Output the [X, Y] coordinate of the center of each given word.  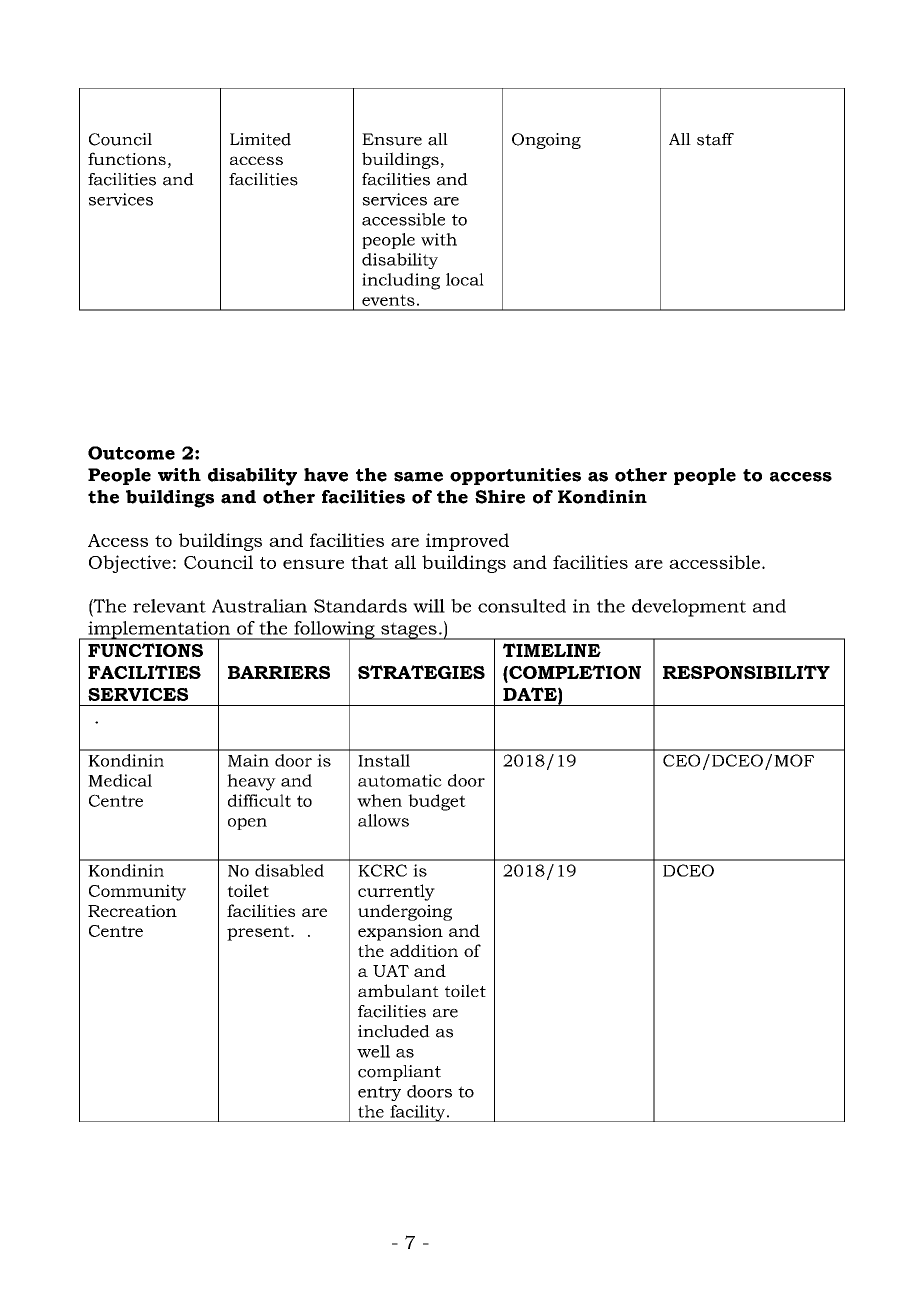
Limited [260, 139]
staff [715, 139]
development [689, 608]
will [429, 606]
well [373, 1051]
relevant [169, 606]
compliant [399, 1073]
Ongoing [546, 141]
